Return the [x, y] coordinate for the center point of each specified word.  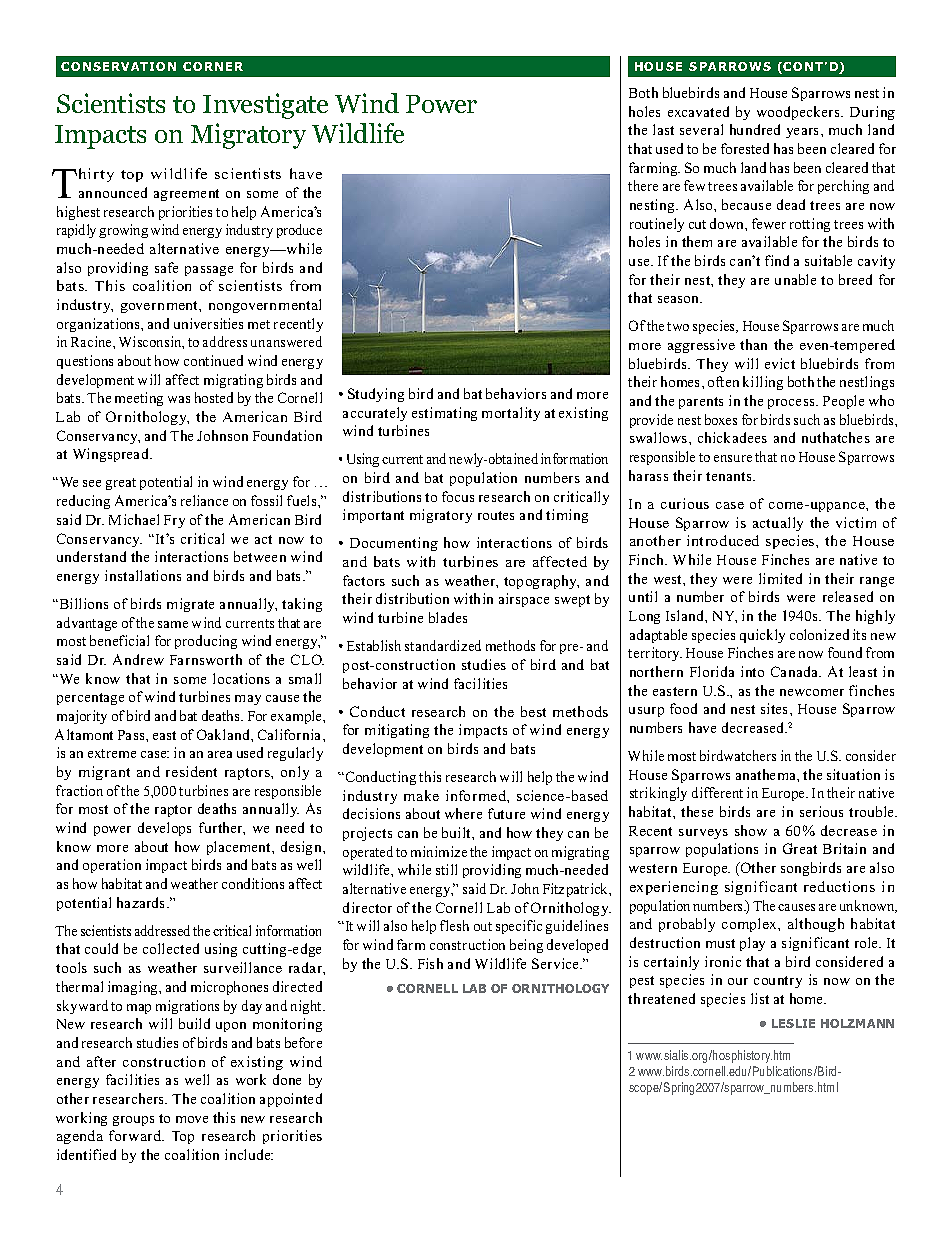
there [643, 185]
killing [763, 383]
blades [448, 617]
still [446, 869]
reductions [839, 886]
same [173, 624]
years [804, 133]
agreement [186, 195]
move [192, 1119]
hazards [142, 902]
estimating [444, 414]
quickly [762, 636]
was [179, 399]
